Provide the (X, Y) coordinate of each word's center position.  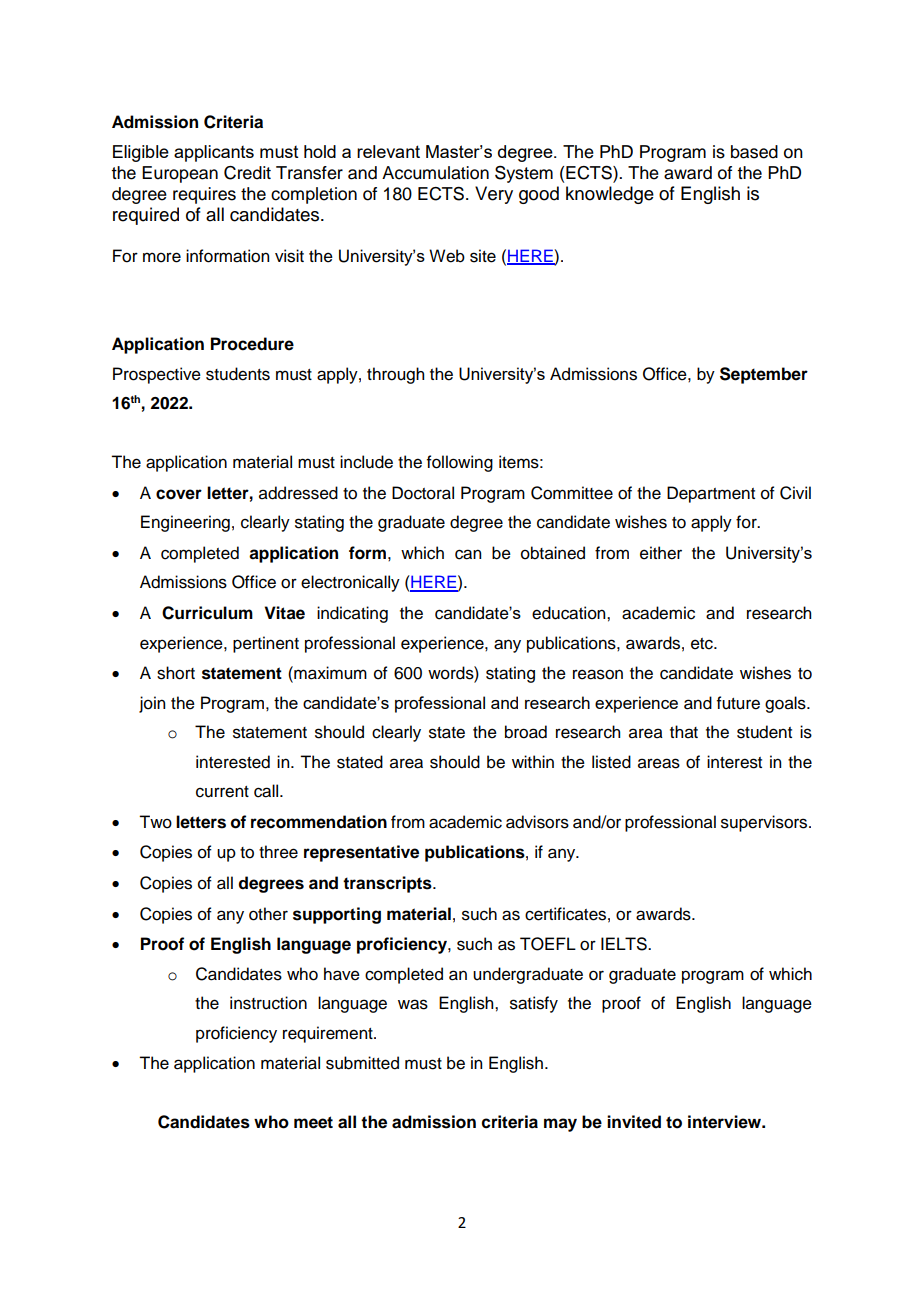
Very (494, 195)
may (560, 1125)
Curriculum (207, 613)
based (754, 152)
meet (313, 1122)
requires (204, 195)
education (570, 613)
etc (703, 644)
